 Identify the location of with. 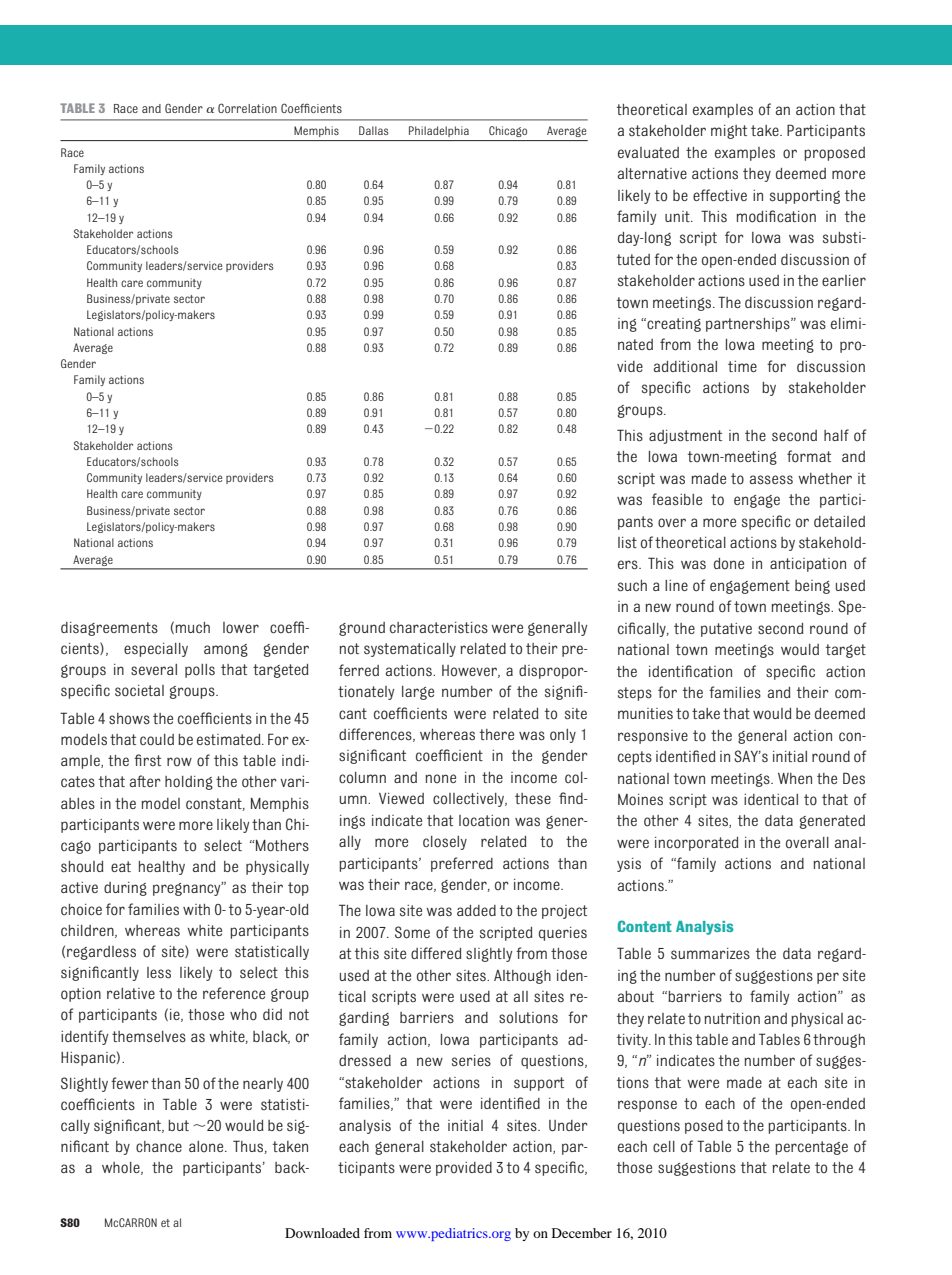
(196, 909).
